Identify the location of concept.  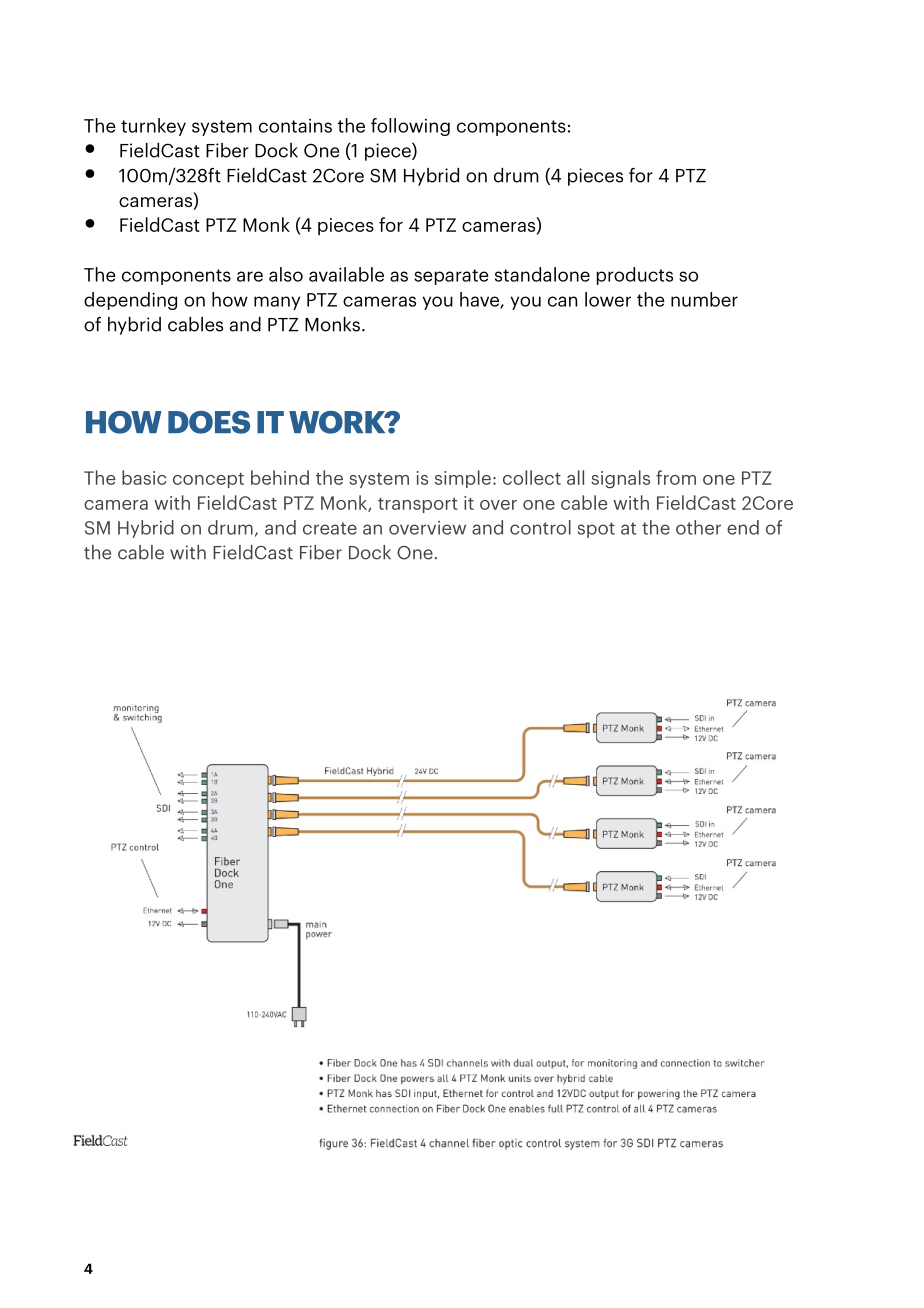
(208, 480).
